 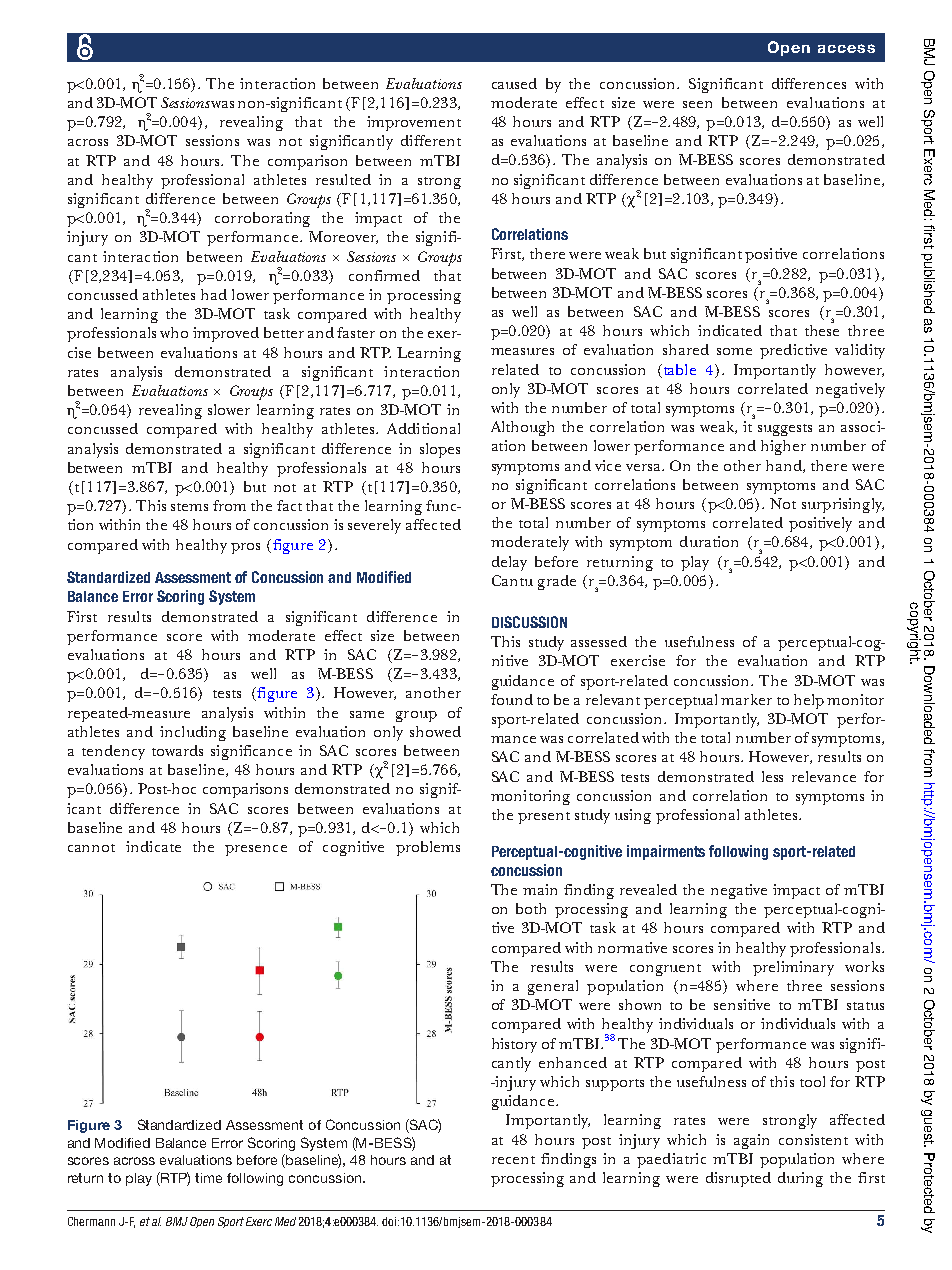 I want to click on seen, so click(x=697, y=104).
